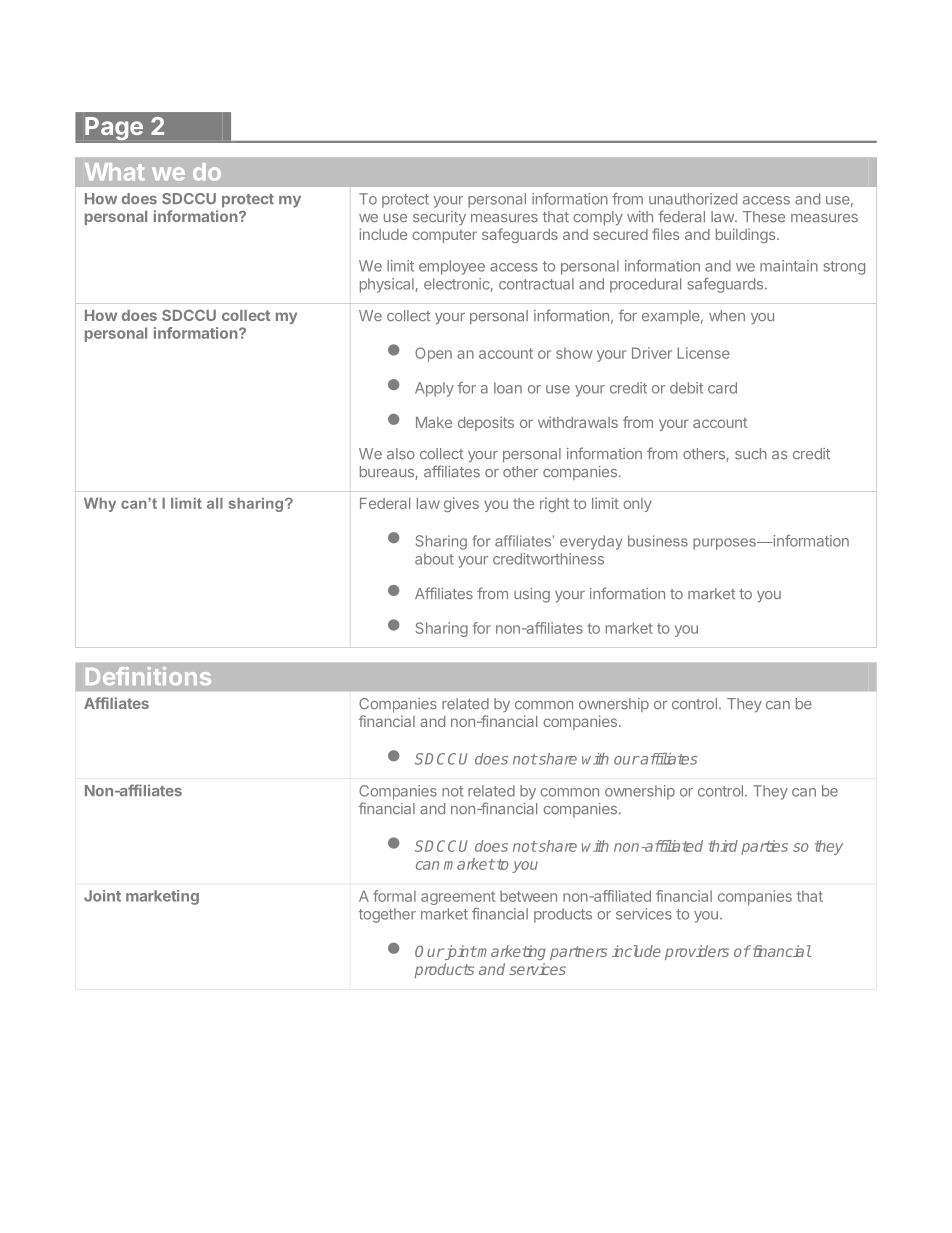  I want to click on between, so click(528, 896).
